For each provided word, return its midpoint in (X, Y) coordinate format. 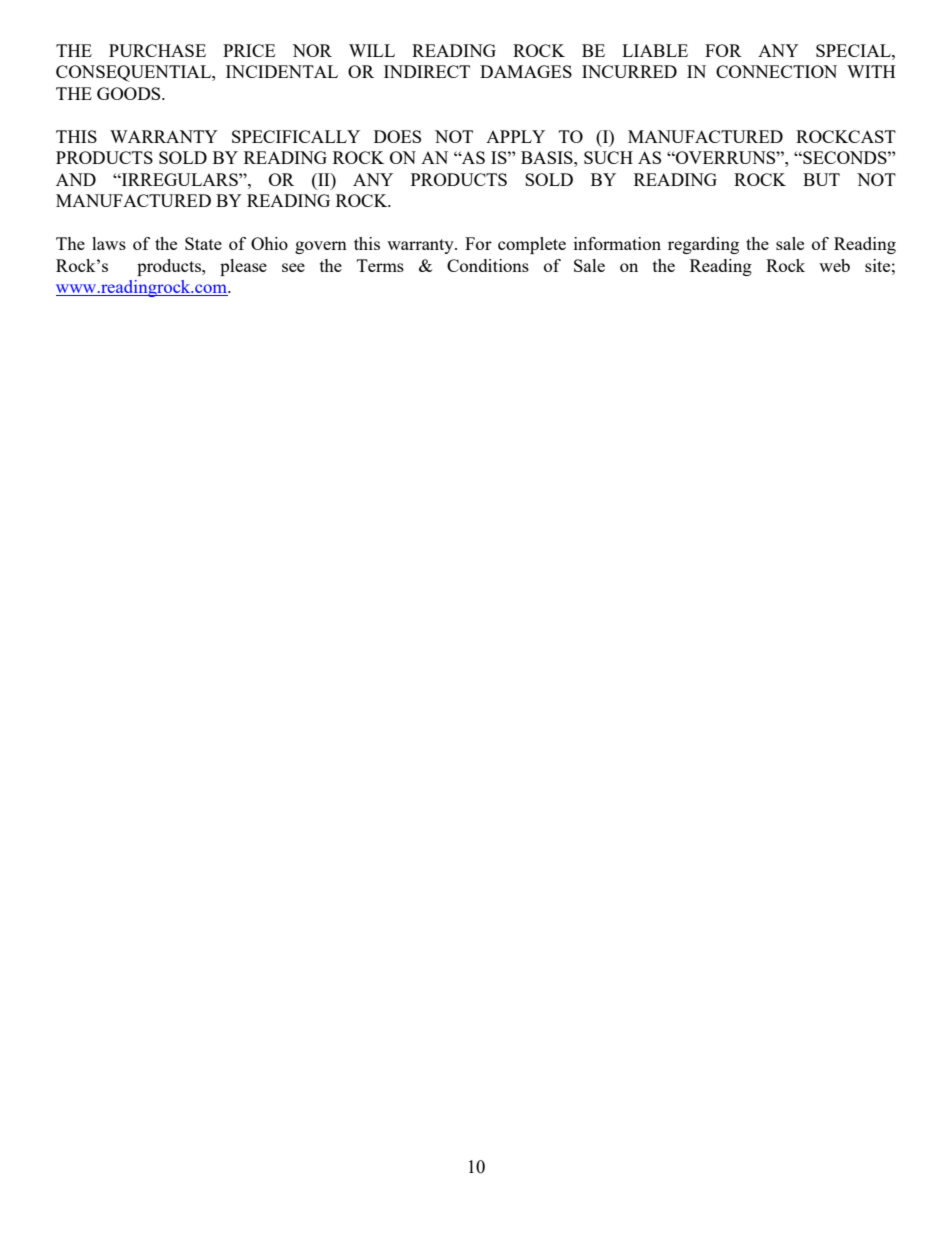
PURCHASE (157, 50)
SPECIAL (854, 50)
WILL (372, 50)
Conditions (488, 265)
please (243, 267)
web (834, 265)
